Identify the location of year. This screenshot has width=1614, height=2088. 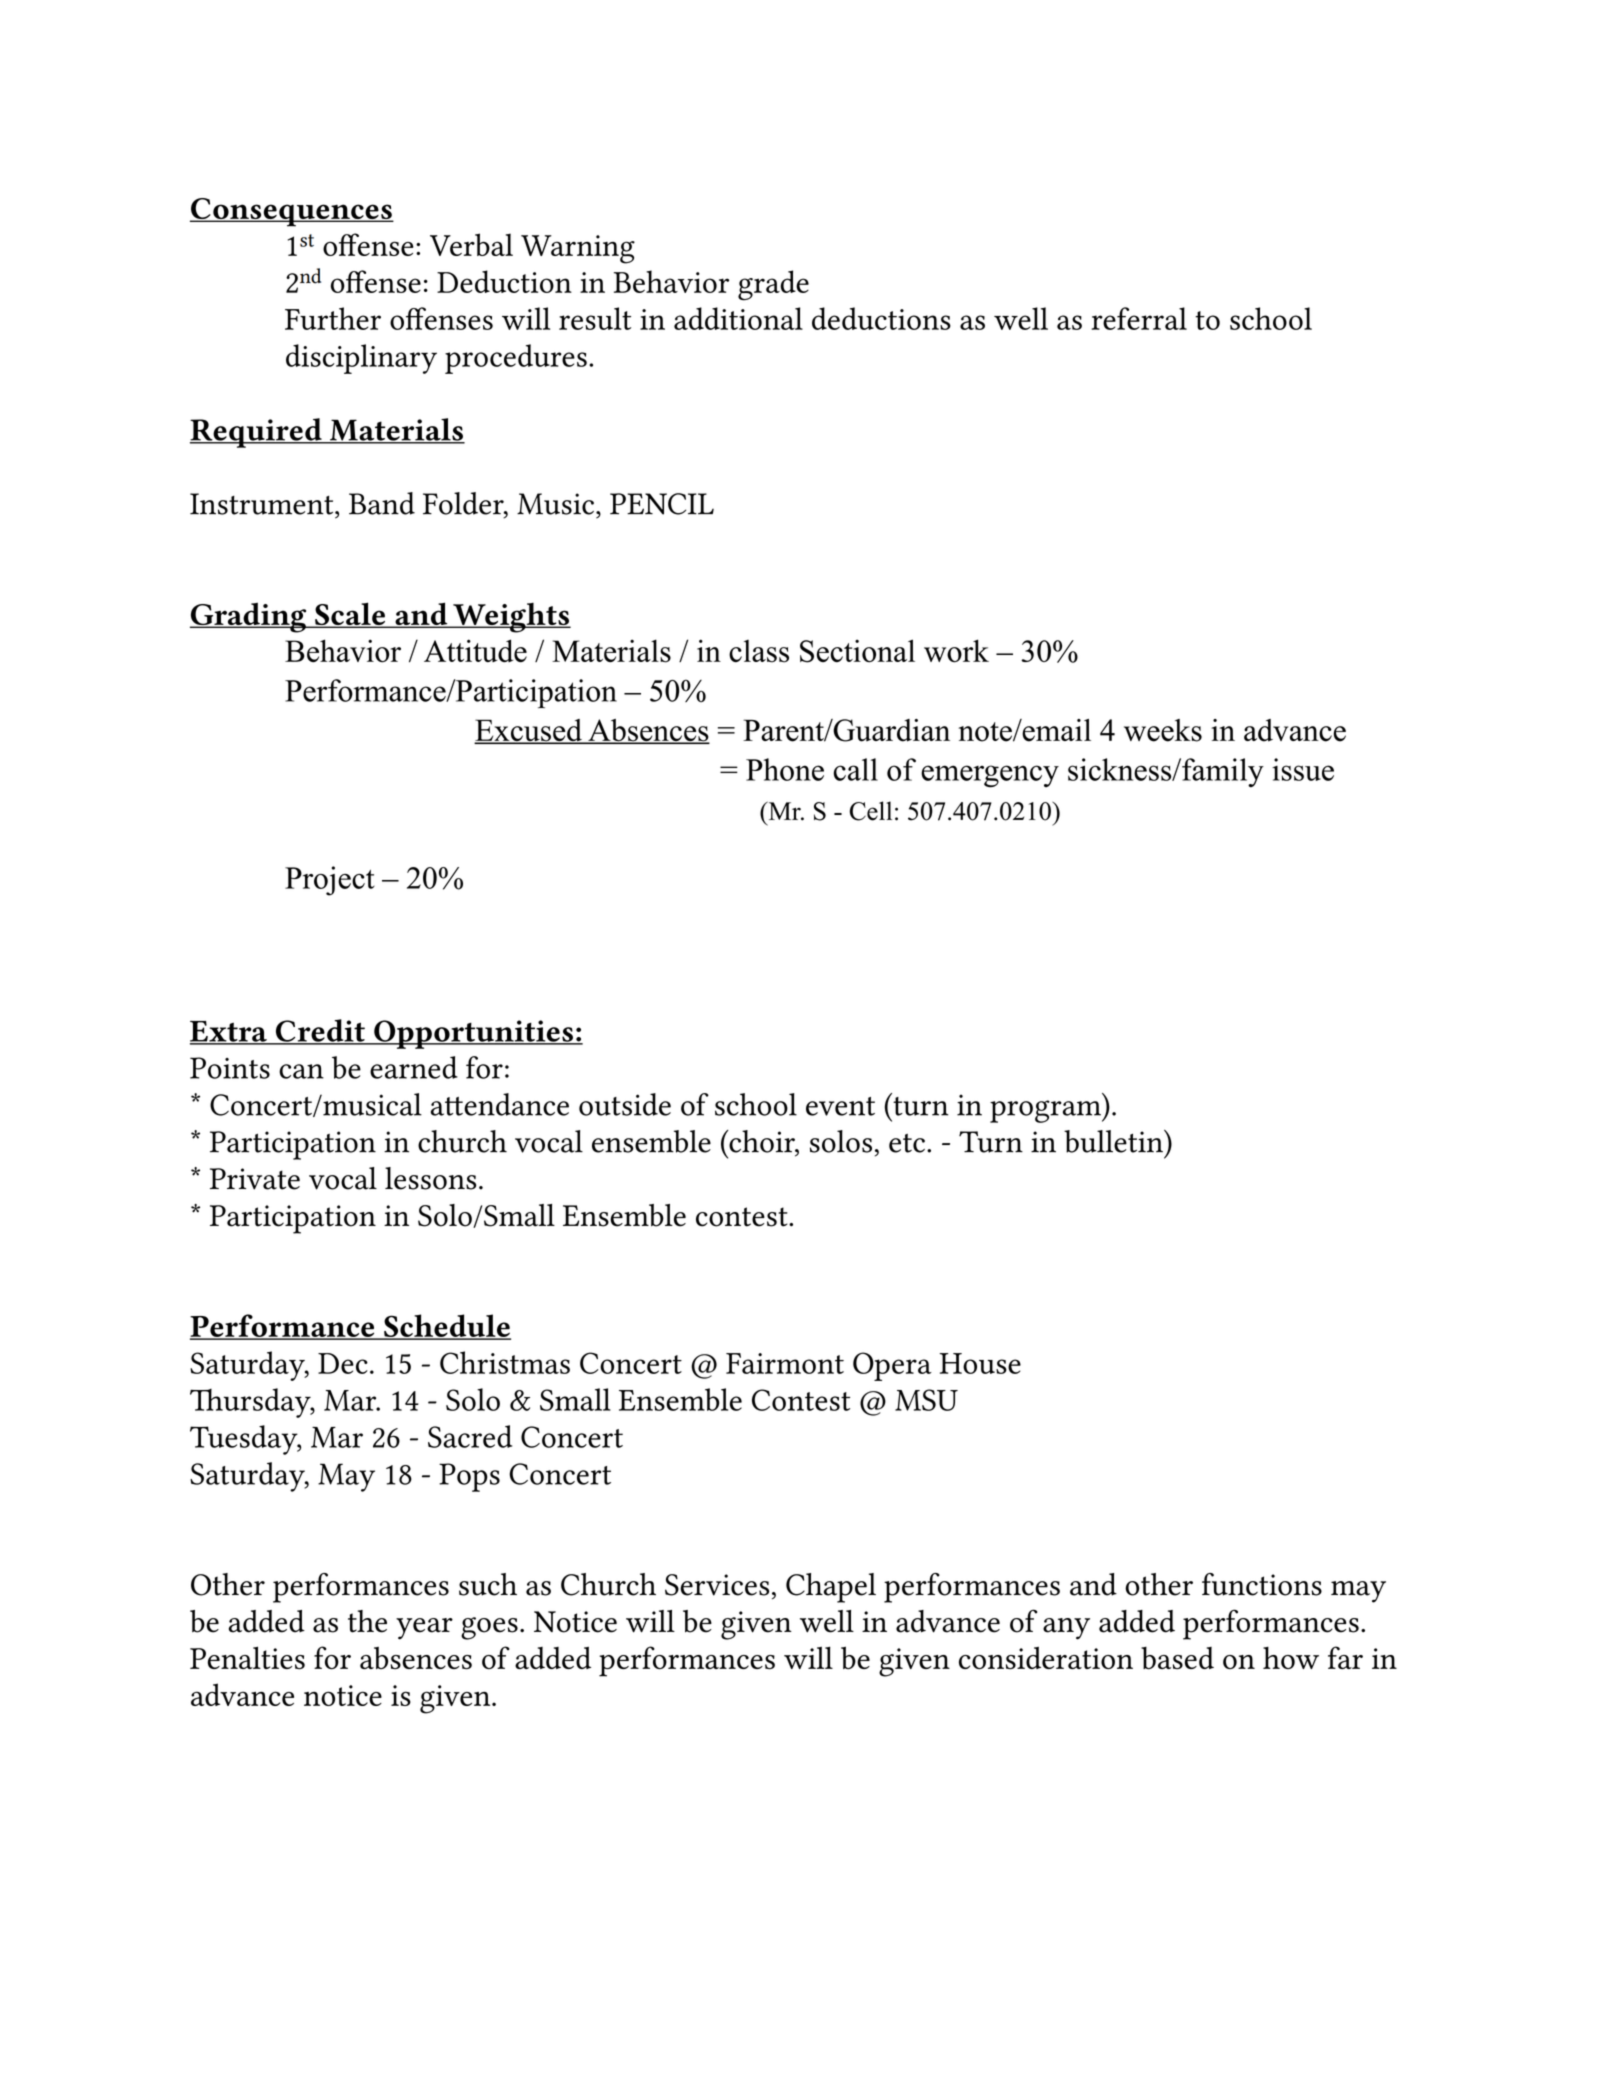
(424, 1629).
